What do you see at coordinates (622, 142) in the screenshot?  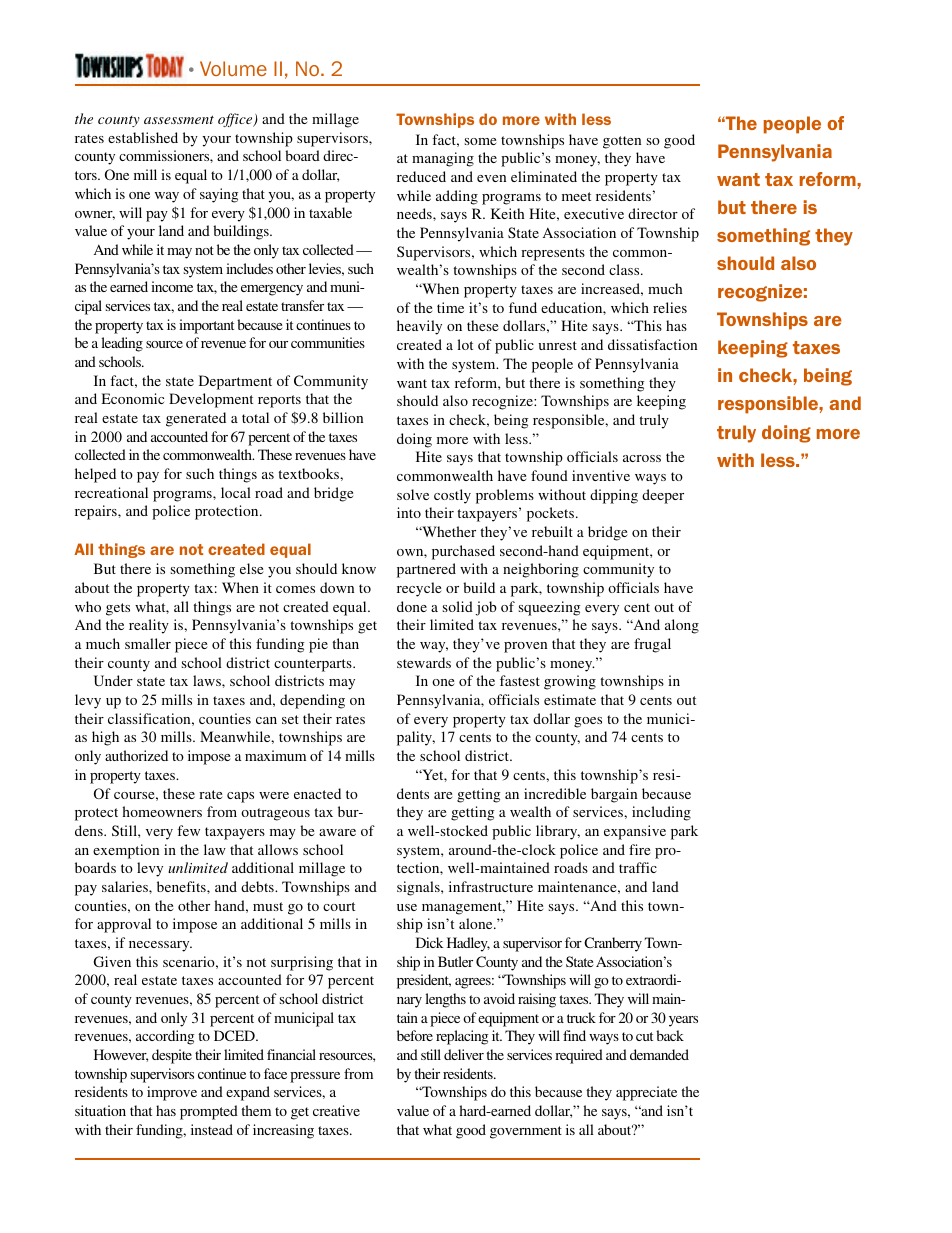 I see `gotten` at bounding box center [622, 142].
